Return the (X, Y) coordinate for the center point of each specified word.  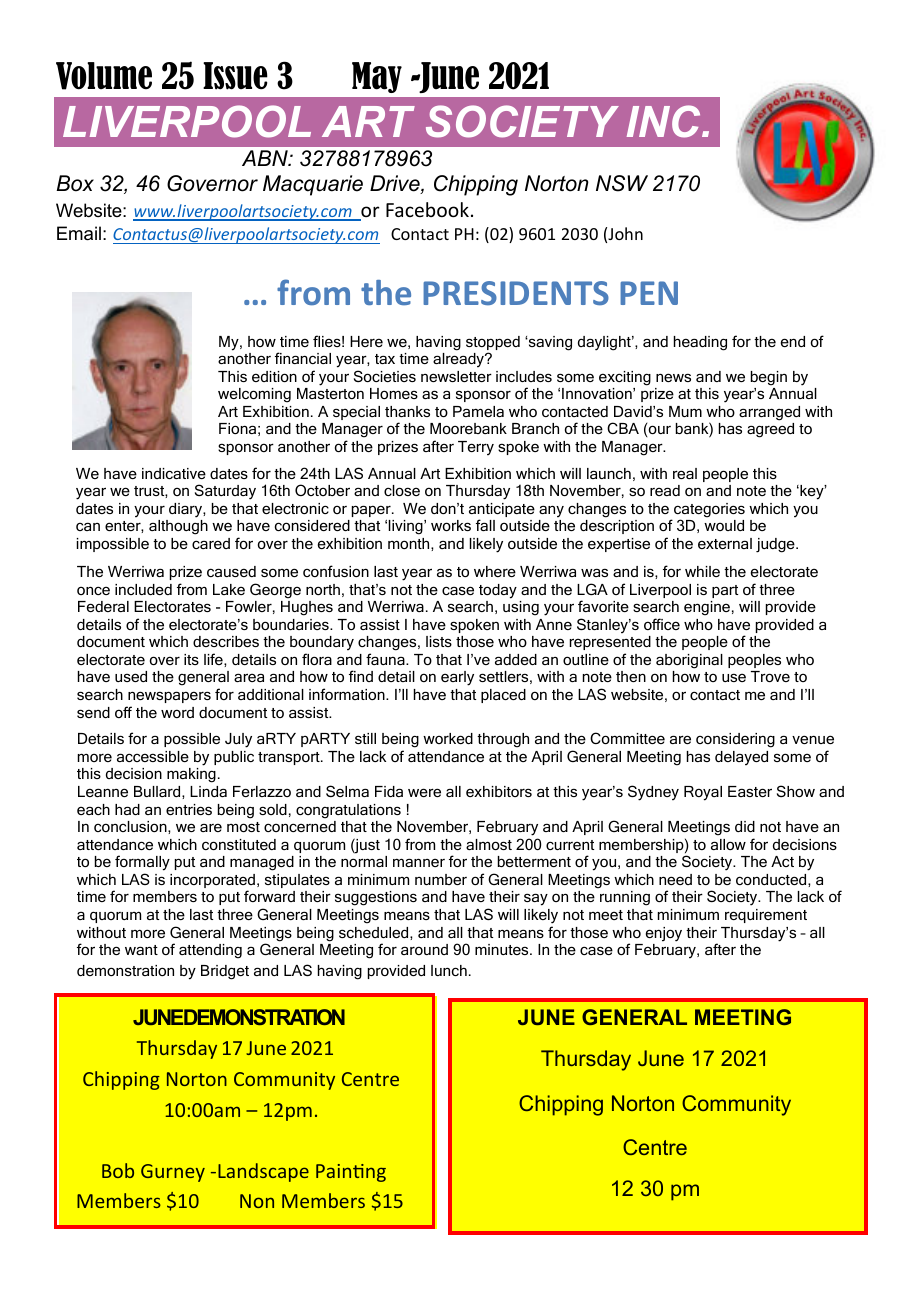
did (745, 826)
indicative (174, 473)
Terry (476, 448)
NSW (622, 183)
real (685, 473)
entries (189, 809)
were (424, 792)
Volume (104, 76)
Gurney (173, 1173)
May (377, 77)
